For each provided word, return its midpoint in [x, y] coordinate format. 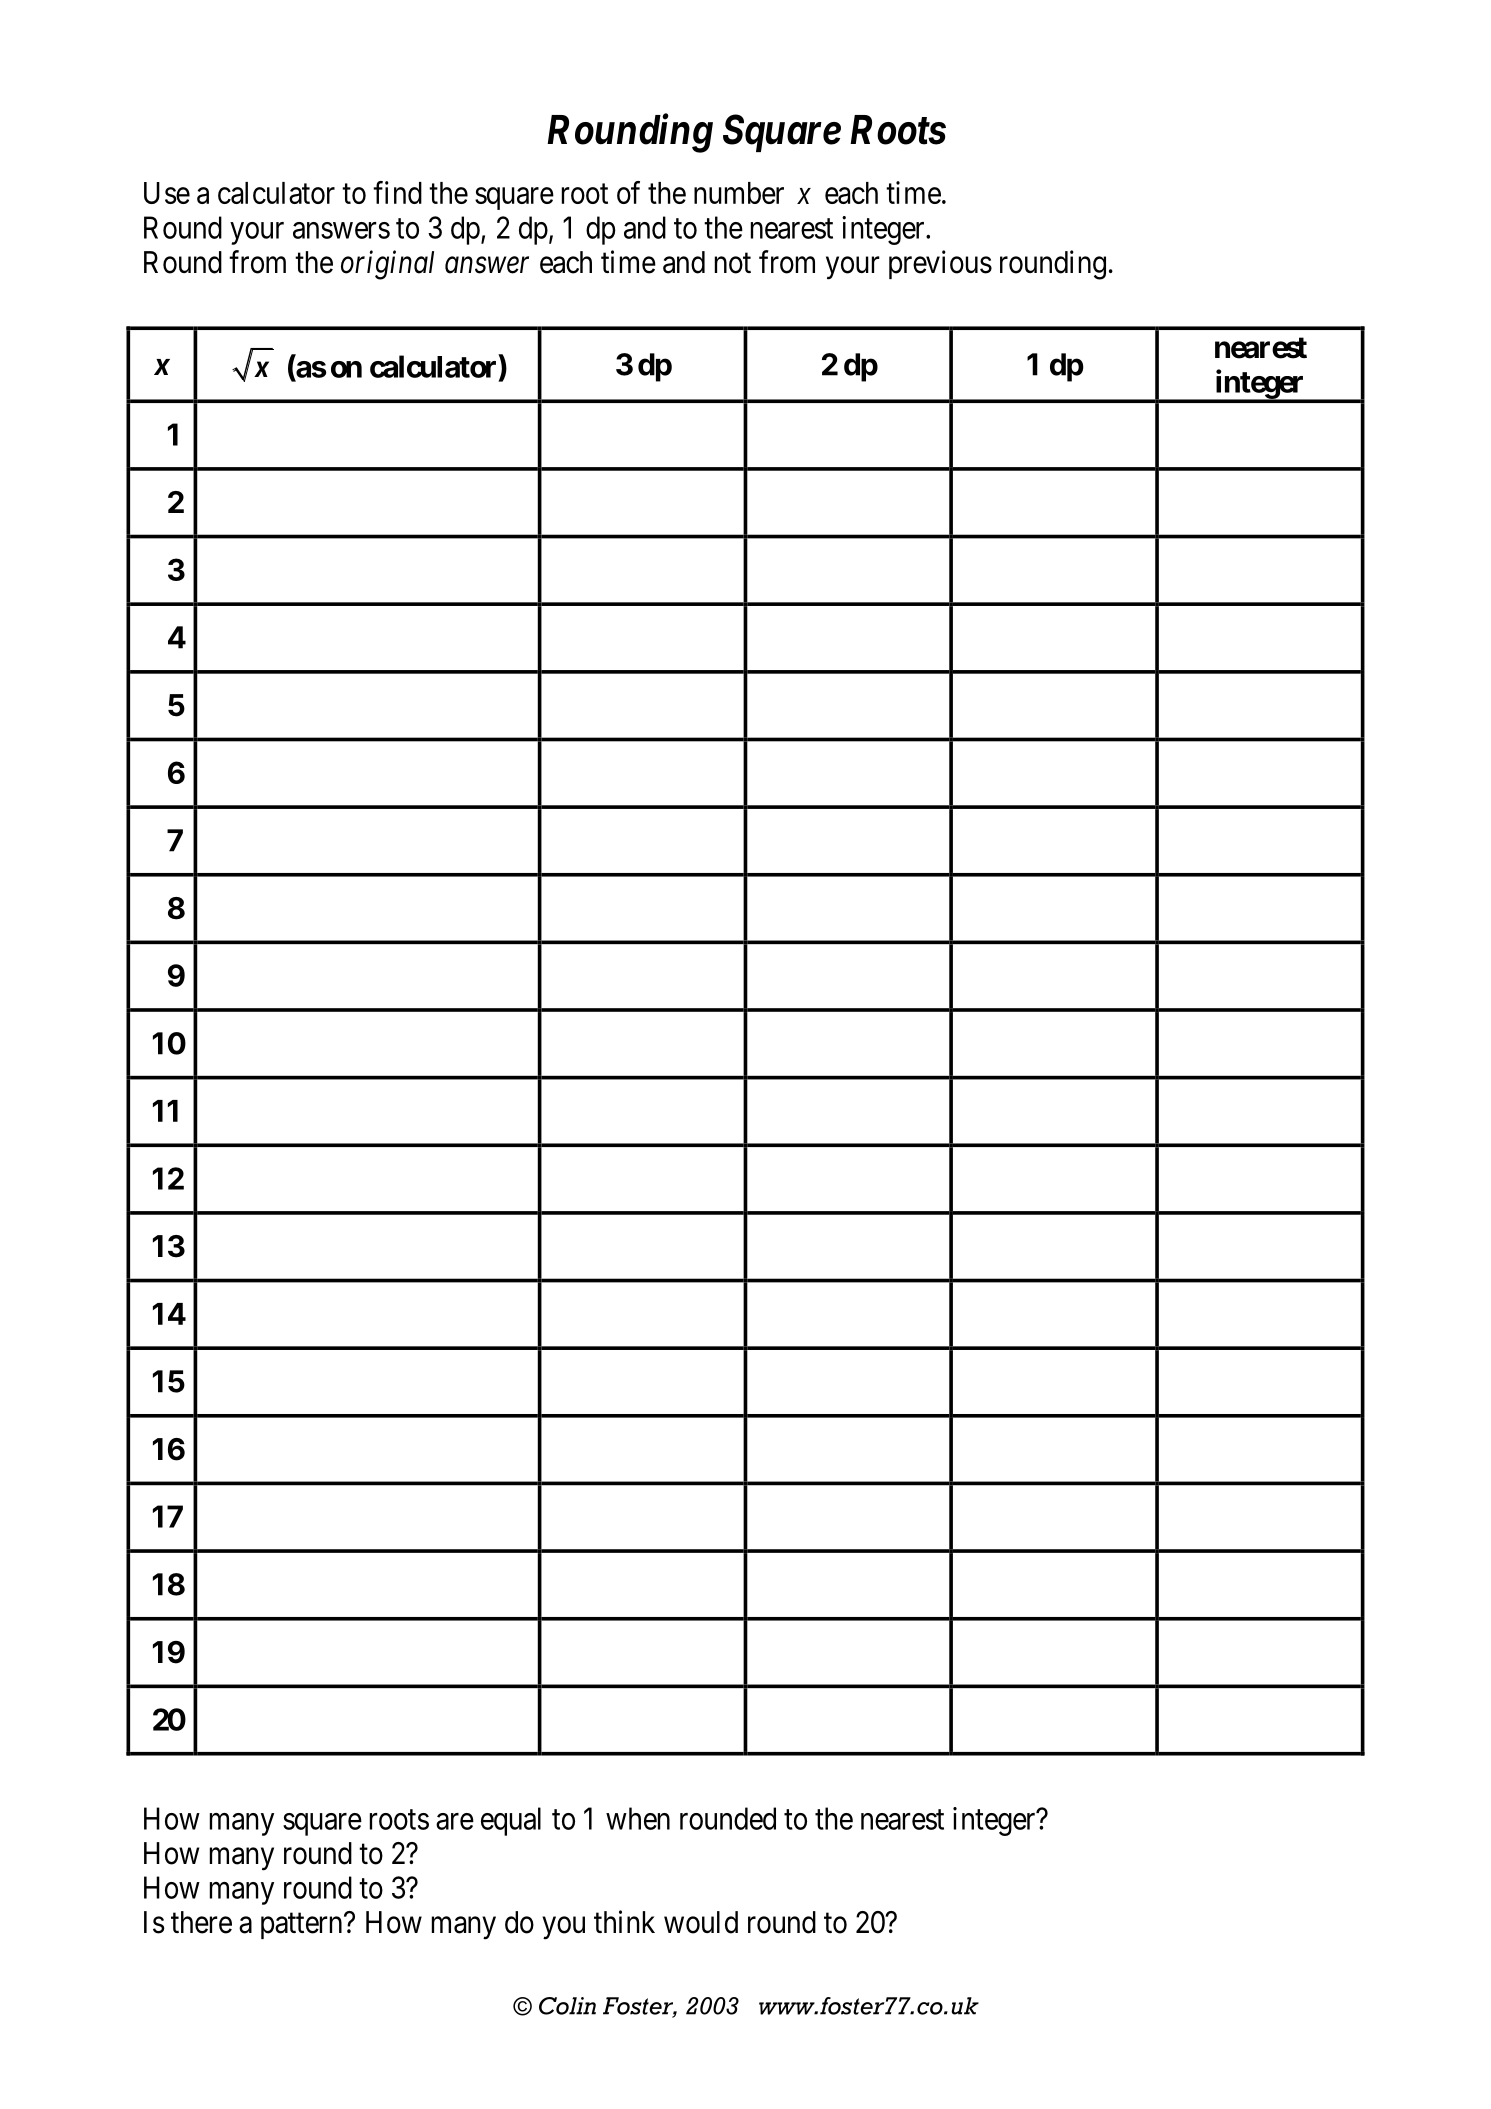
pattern [303, 1926]
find [397, 192]
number [739, 193]
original [387, 265]
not [733, 263]
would [701, 1922]
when [638, 1818]
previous [940, 264]
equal [511, 1821]
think [624, 1921]
